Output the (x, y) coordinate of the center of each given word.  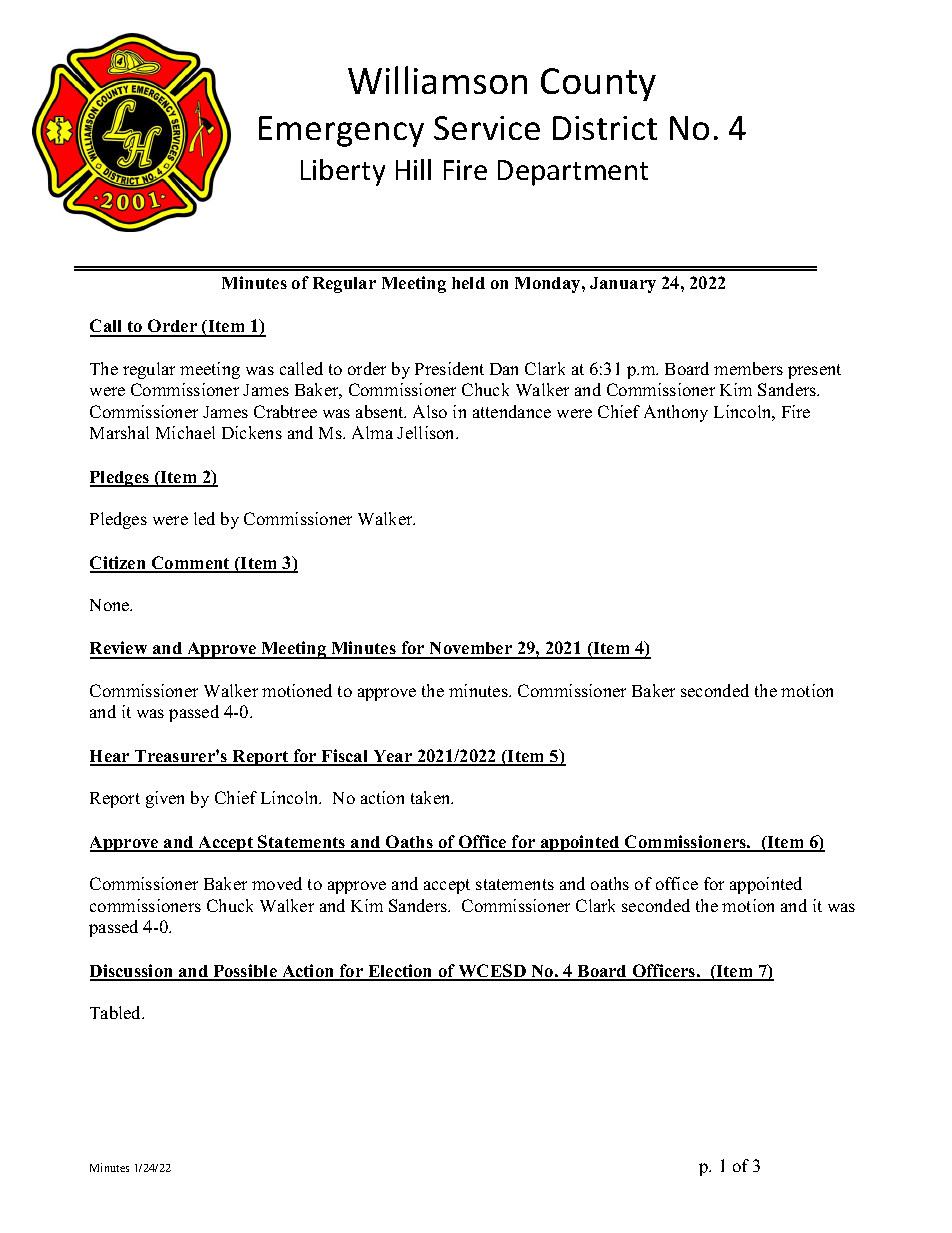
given (165, 799)
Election (400, 972)
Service (487, 128)
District (605, 128)
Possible (245, 972)
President (449, 368)
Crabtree (285, 411)
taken (432, 797)
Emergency (341, 131)
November (471, 650)
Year (393, 757)
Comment (190, 564)
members (748, 368)
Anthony (676, 413)
